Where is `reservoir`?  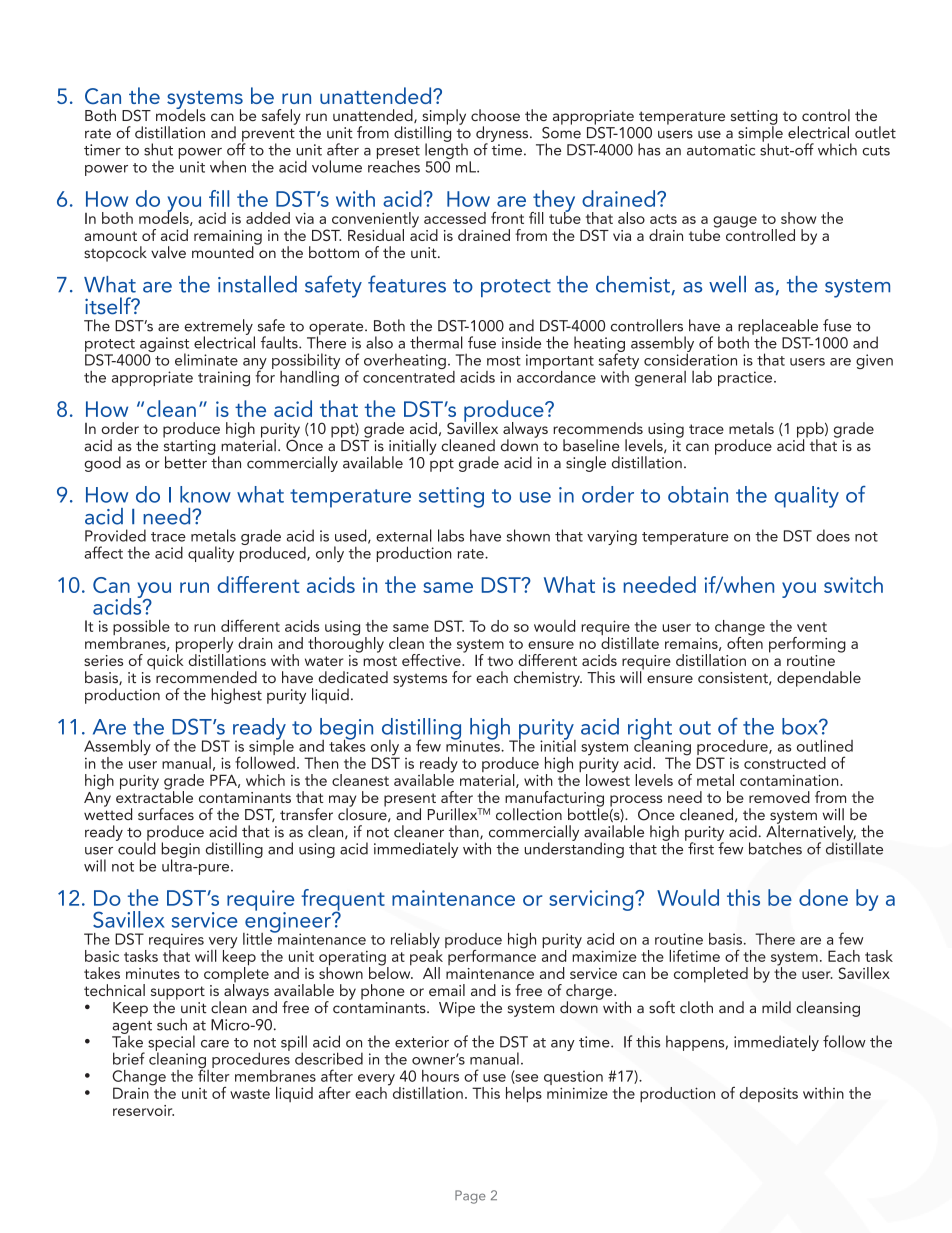
reservoir is located at coordinates (143, 1110).
